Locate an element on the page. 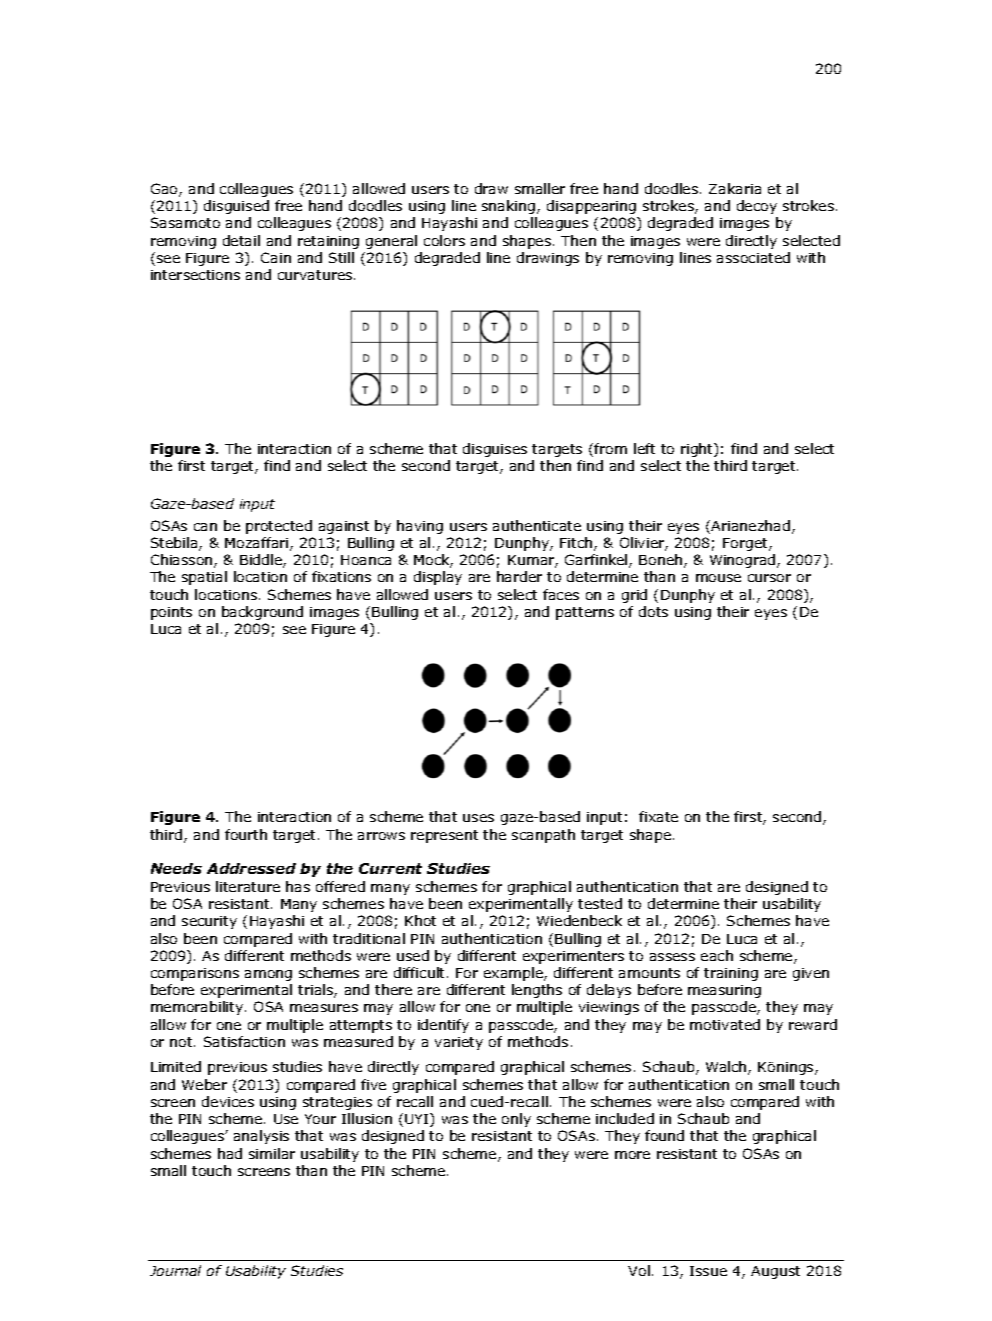 This image has width=992, height=1321. fourth is located at coordinates (246, 834).
